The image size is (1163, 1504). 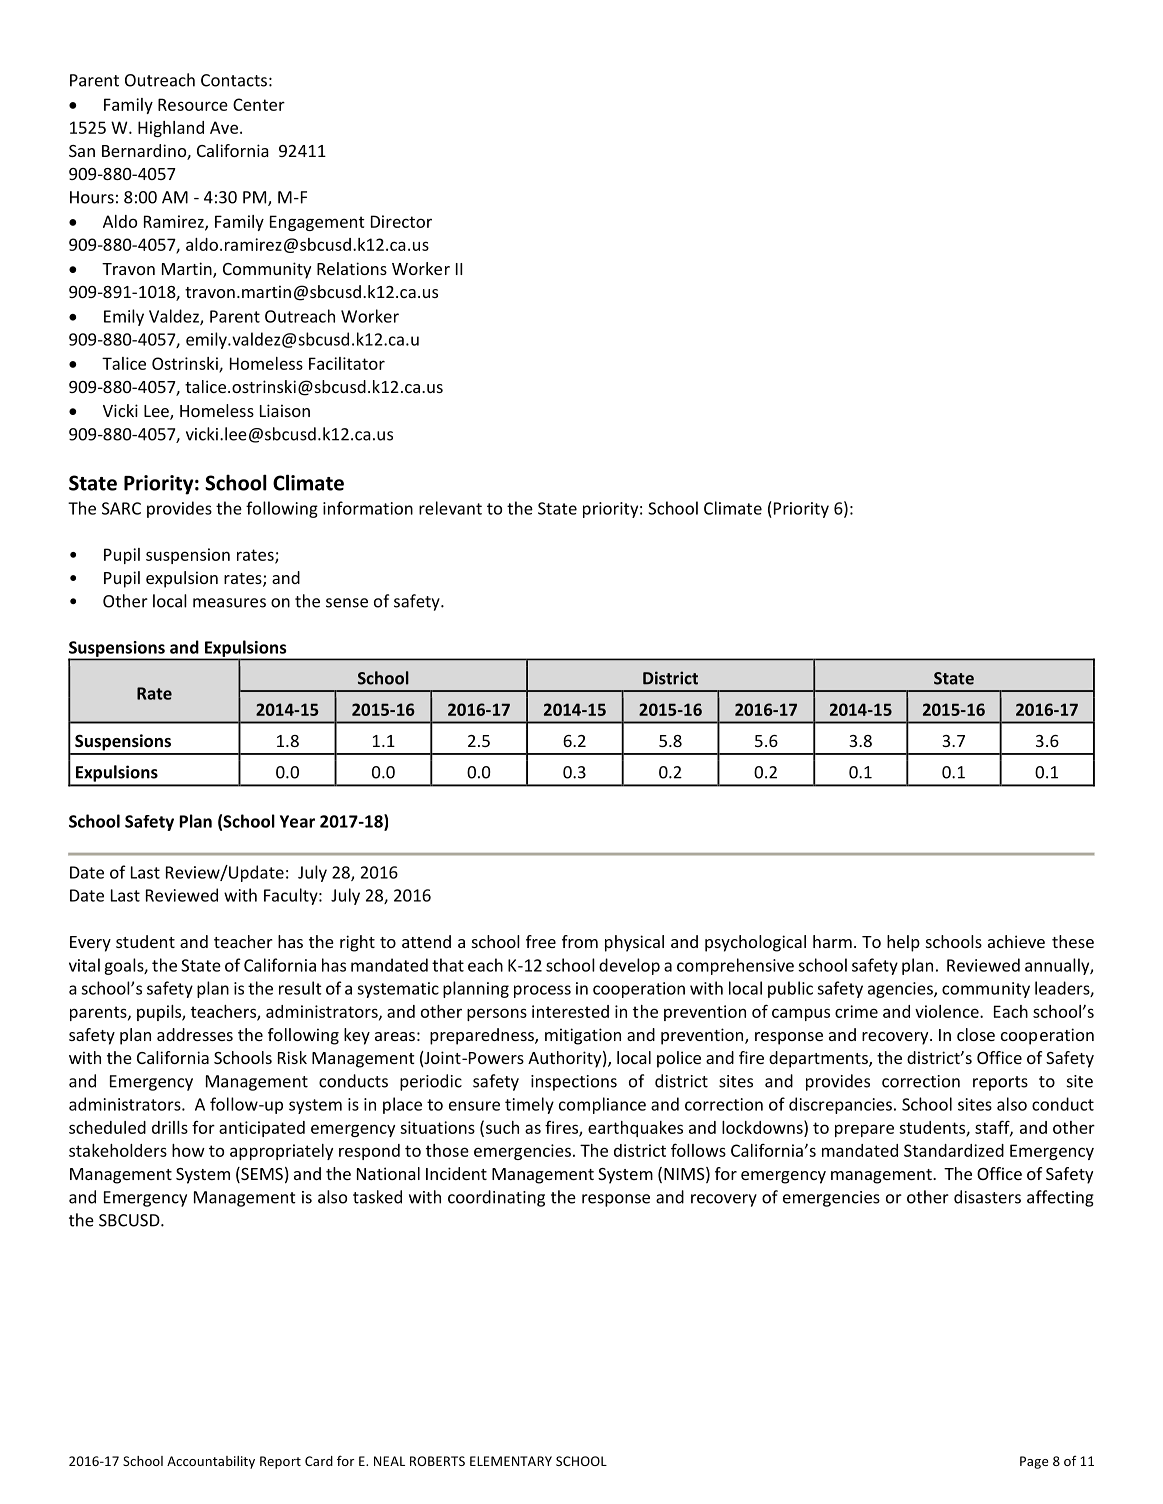 I want to click on addresses, so click(x=195, y=1034).
